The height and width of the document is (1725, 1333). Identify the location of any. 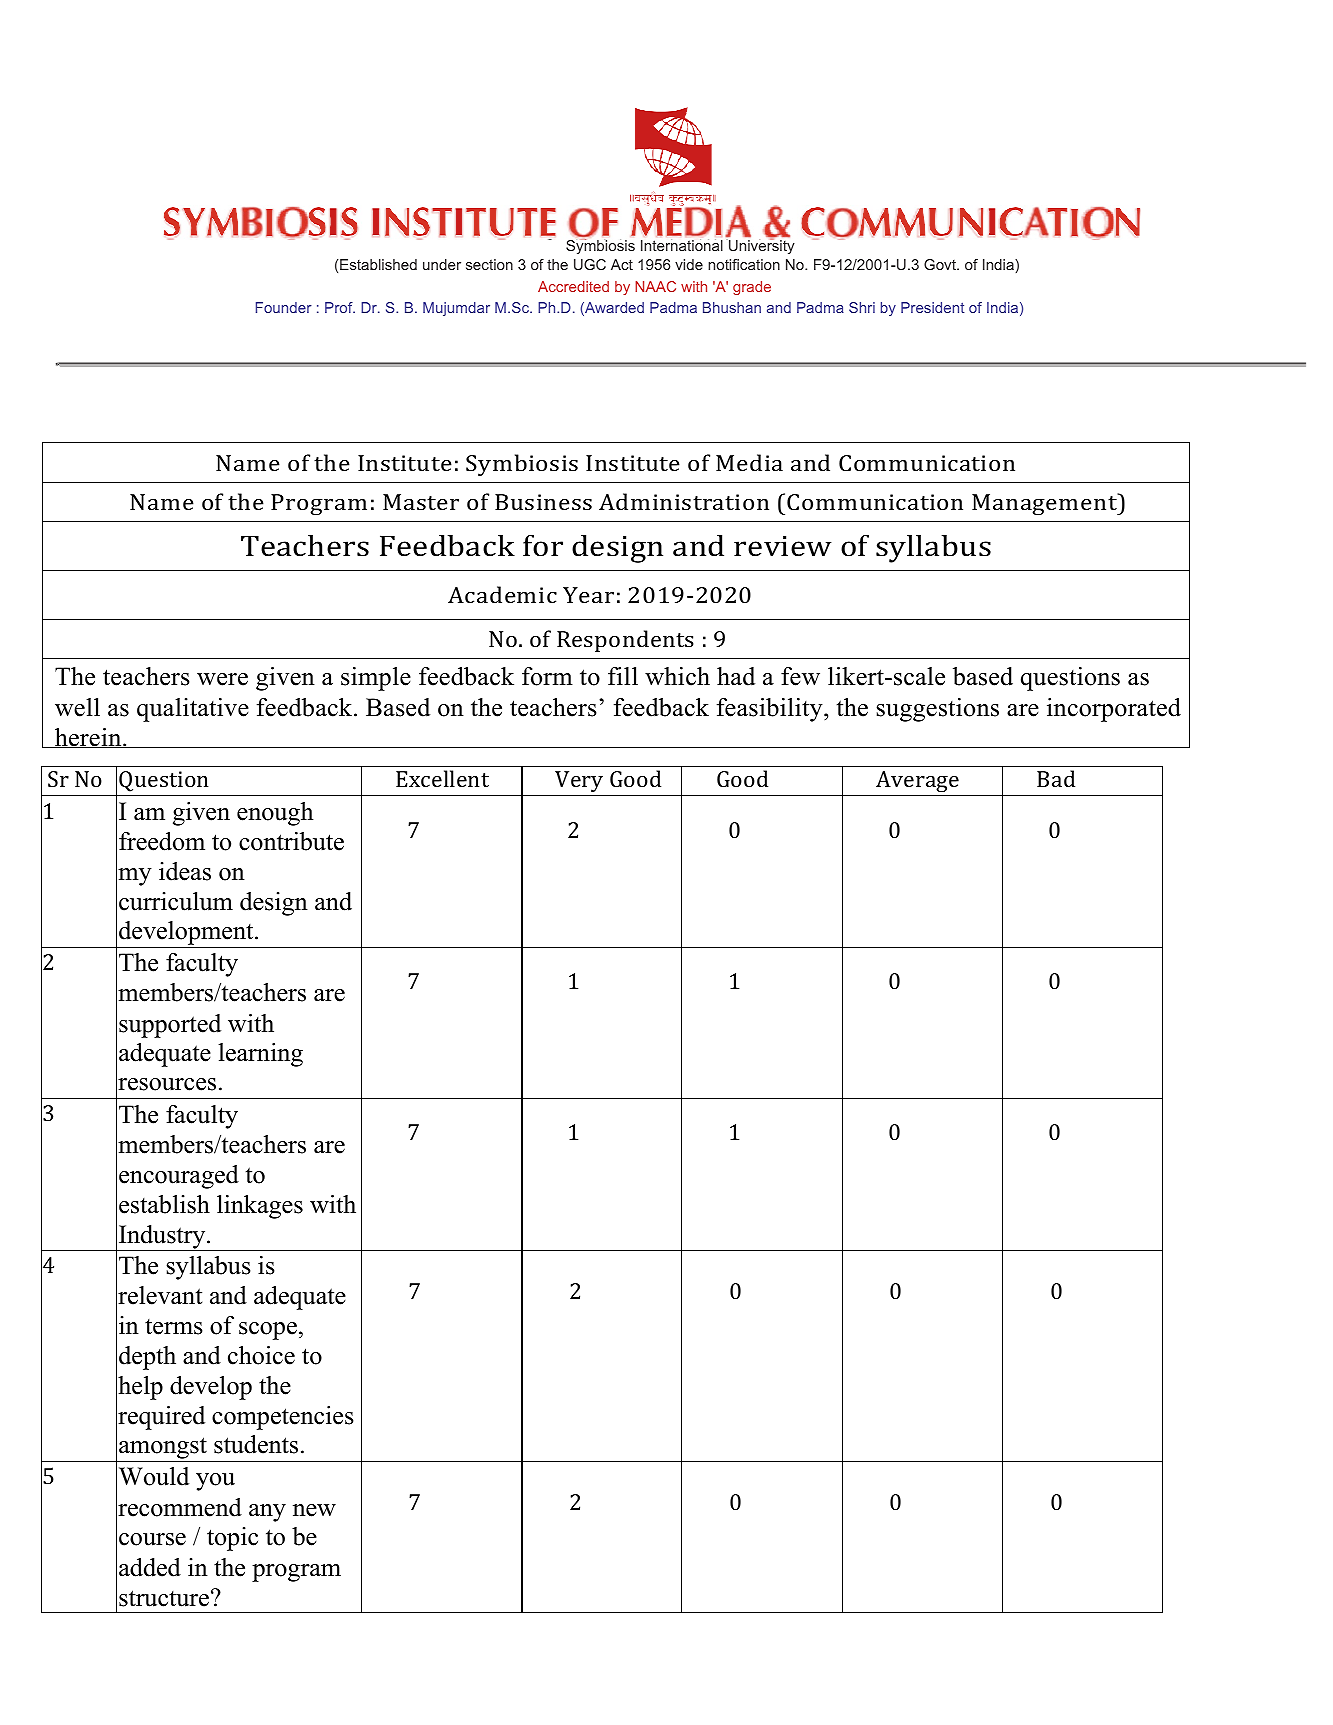
(267, 1513).
